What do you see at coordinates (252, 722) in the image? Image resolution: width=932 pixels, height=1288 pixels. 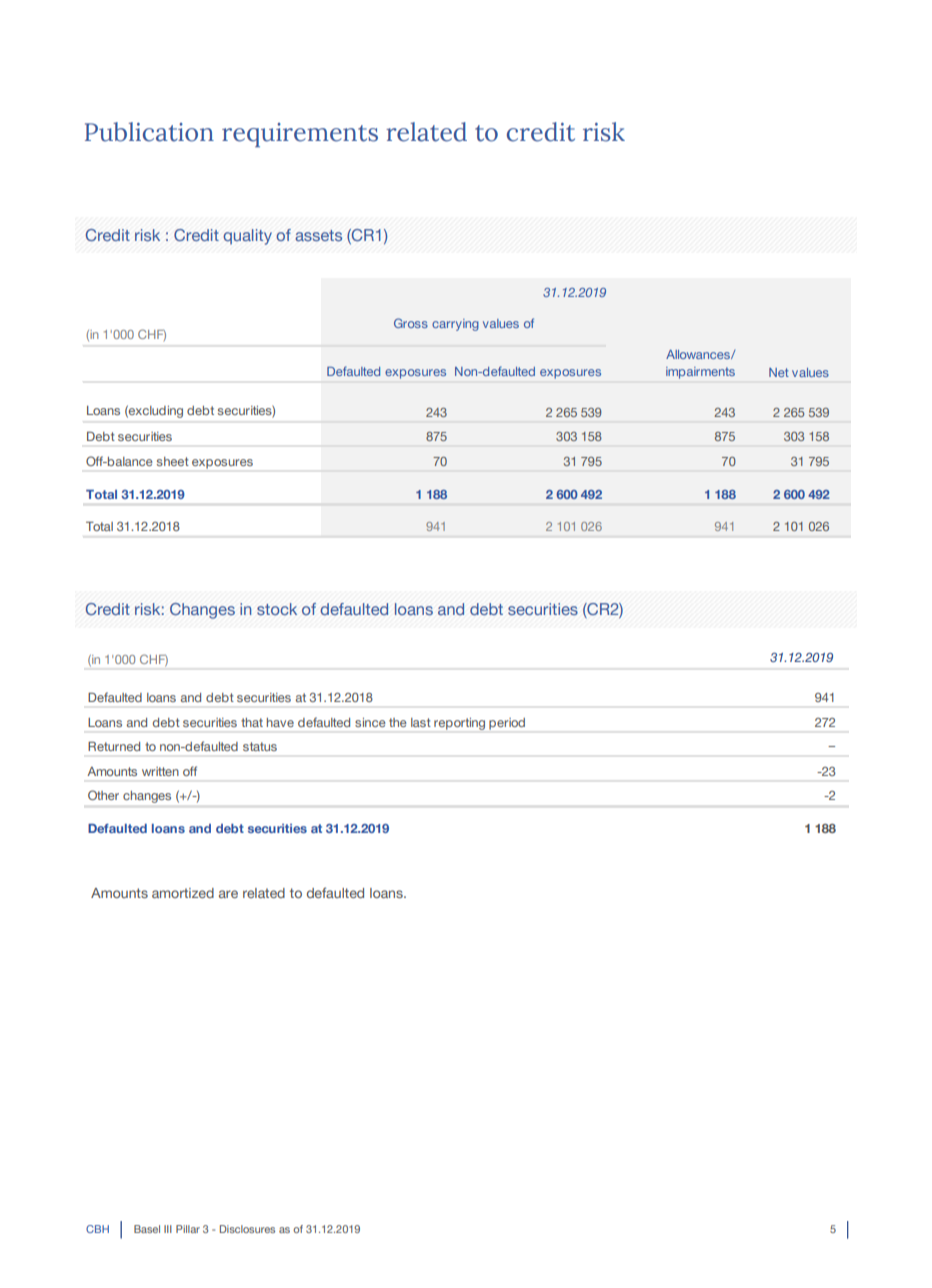 I see `that` at bounding box center [252, 722].
